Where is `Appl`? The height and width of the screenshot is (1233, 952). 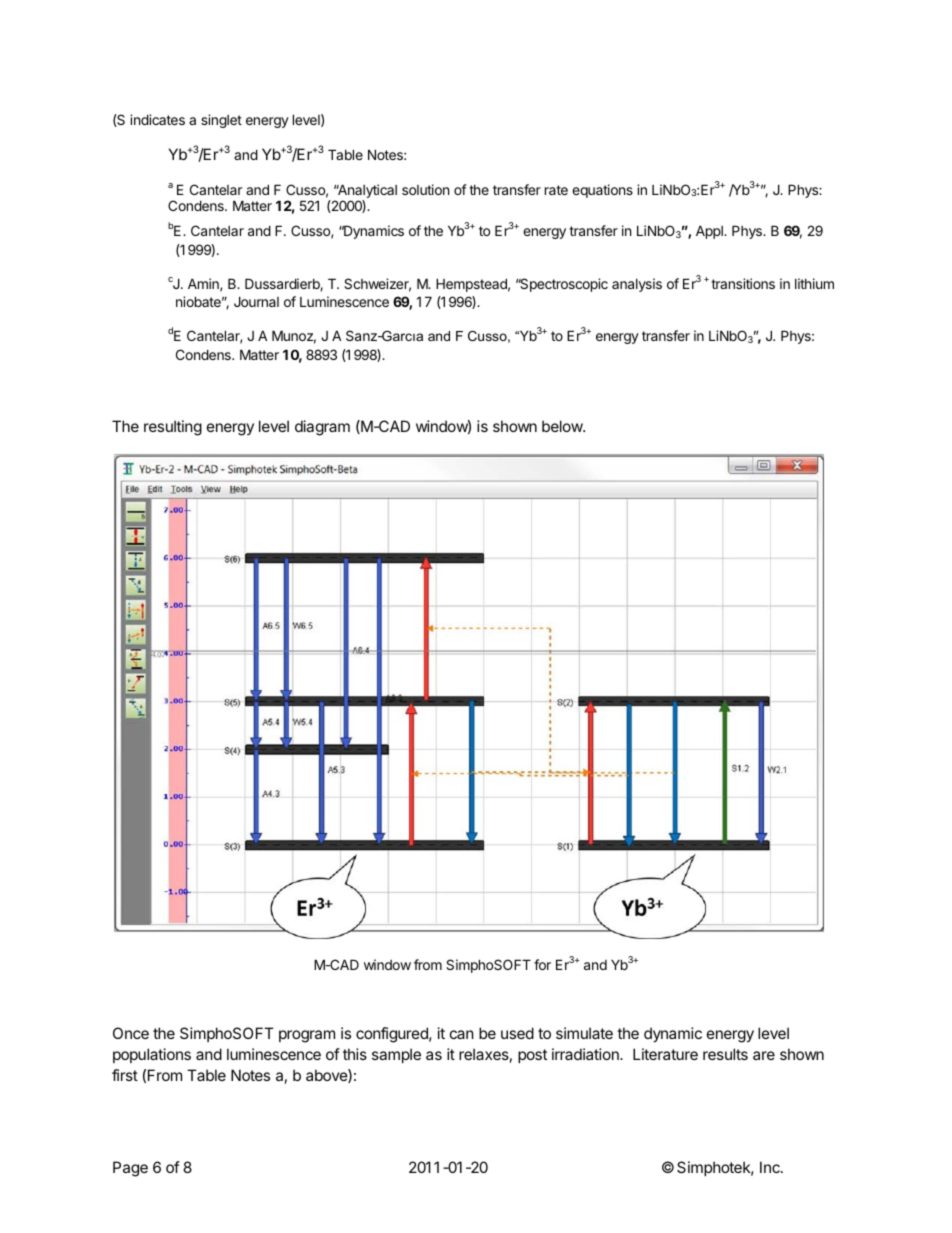
Appl is located at coordinates (710, 232).
